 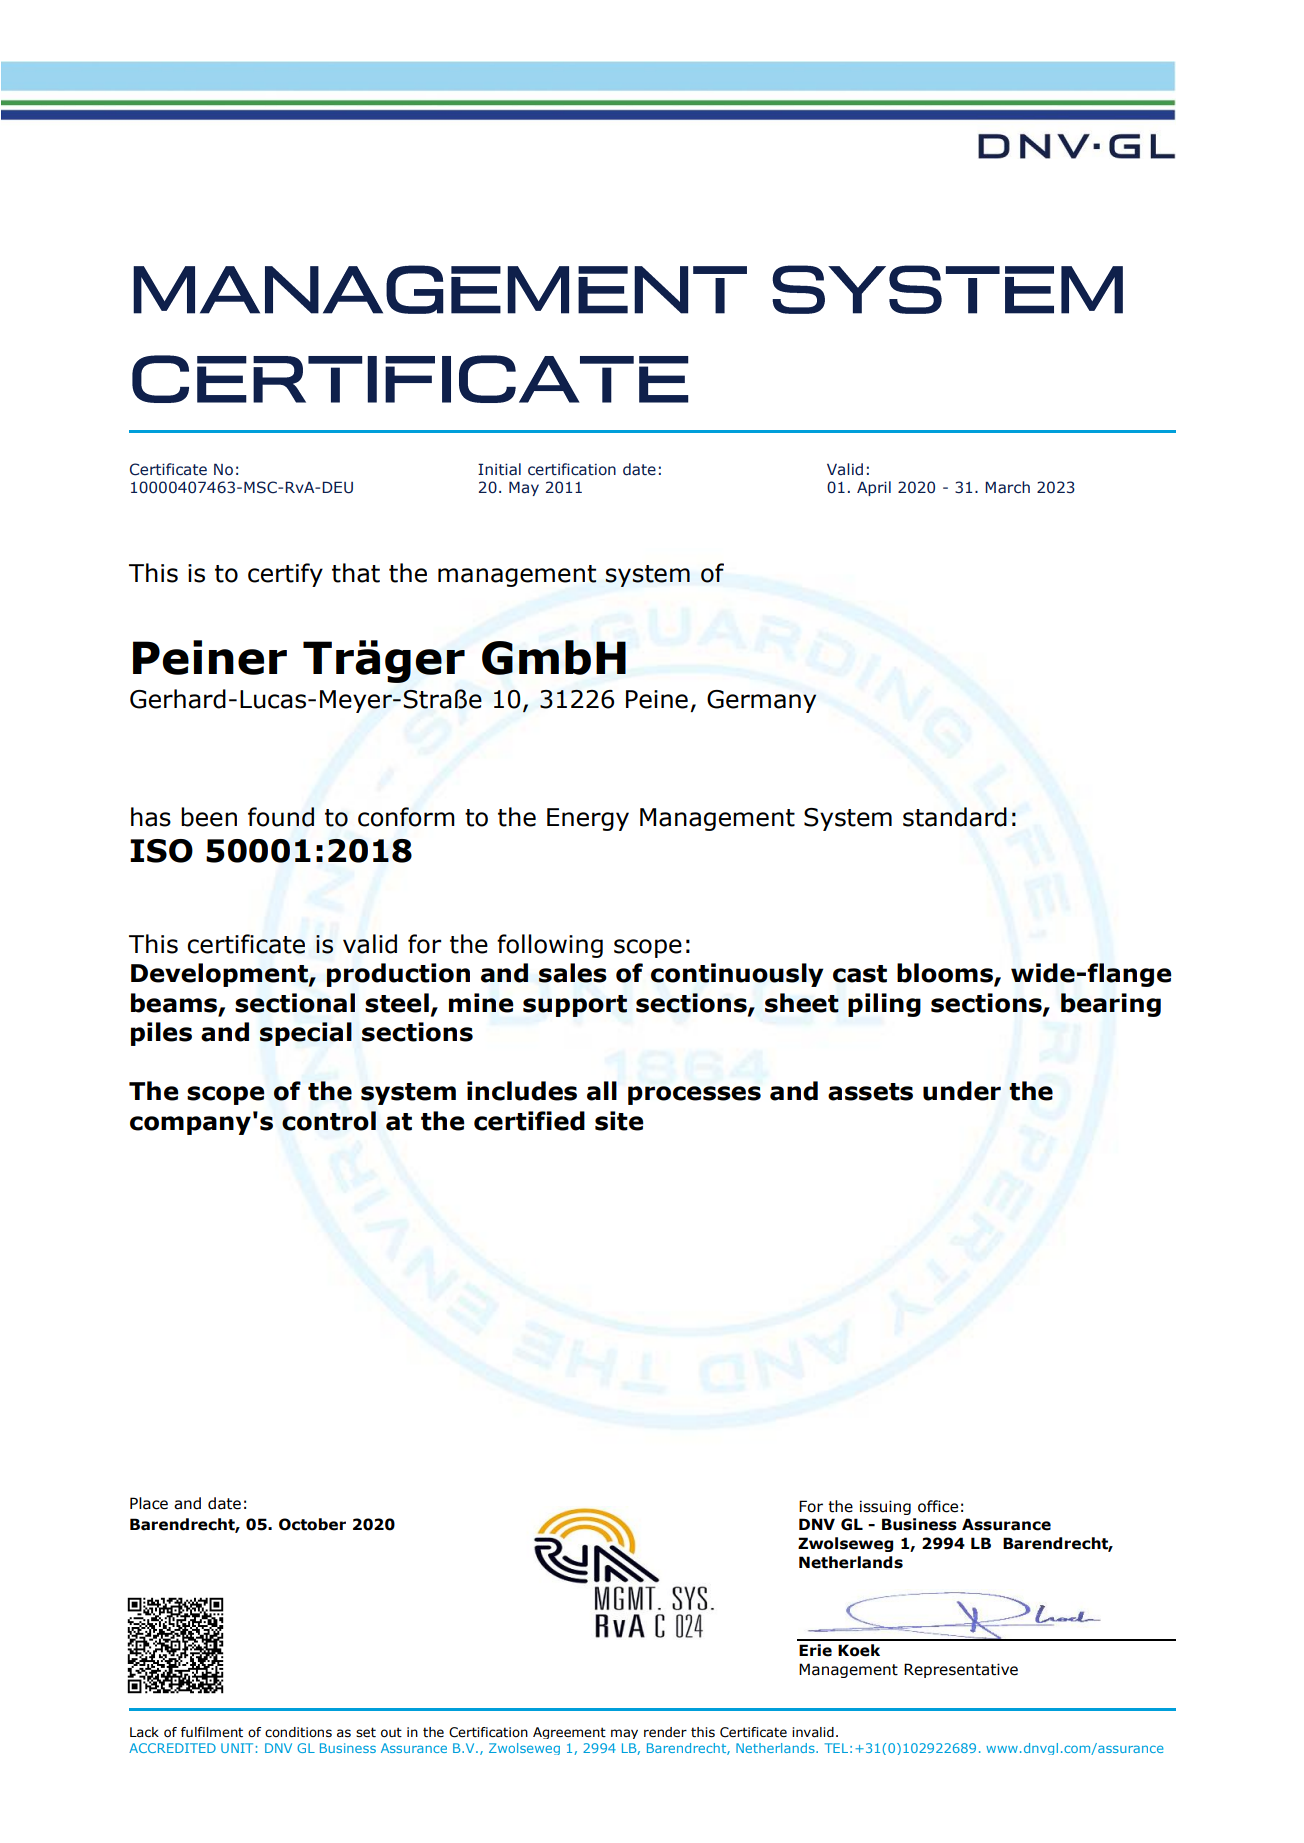 I want to click on Energy, so click(x=588, y=819).
